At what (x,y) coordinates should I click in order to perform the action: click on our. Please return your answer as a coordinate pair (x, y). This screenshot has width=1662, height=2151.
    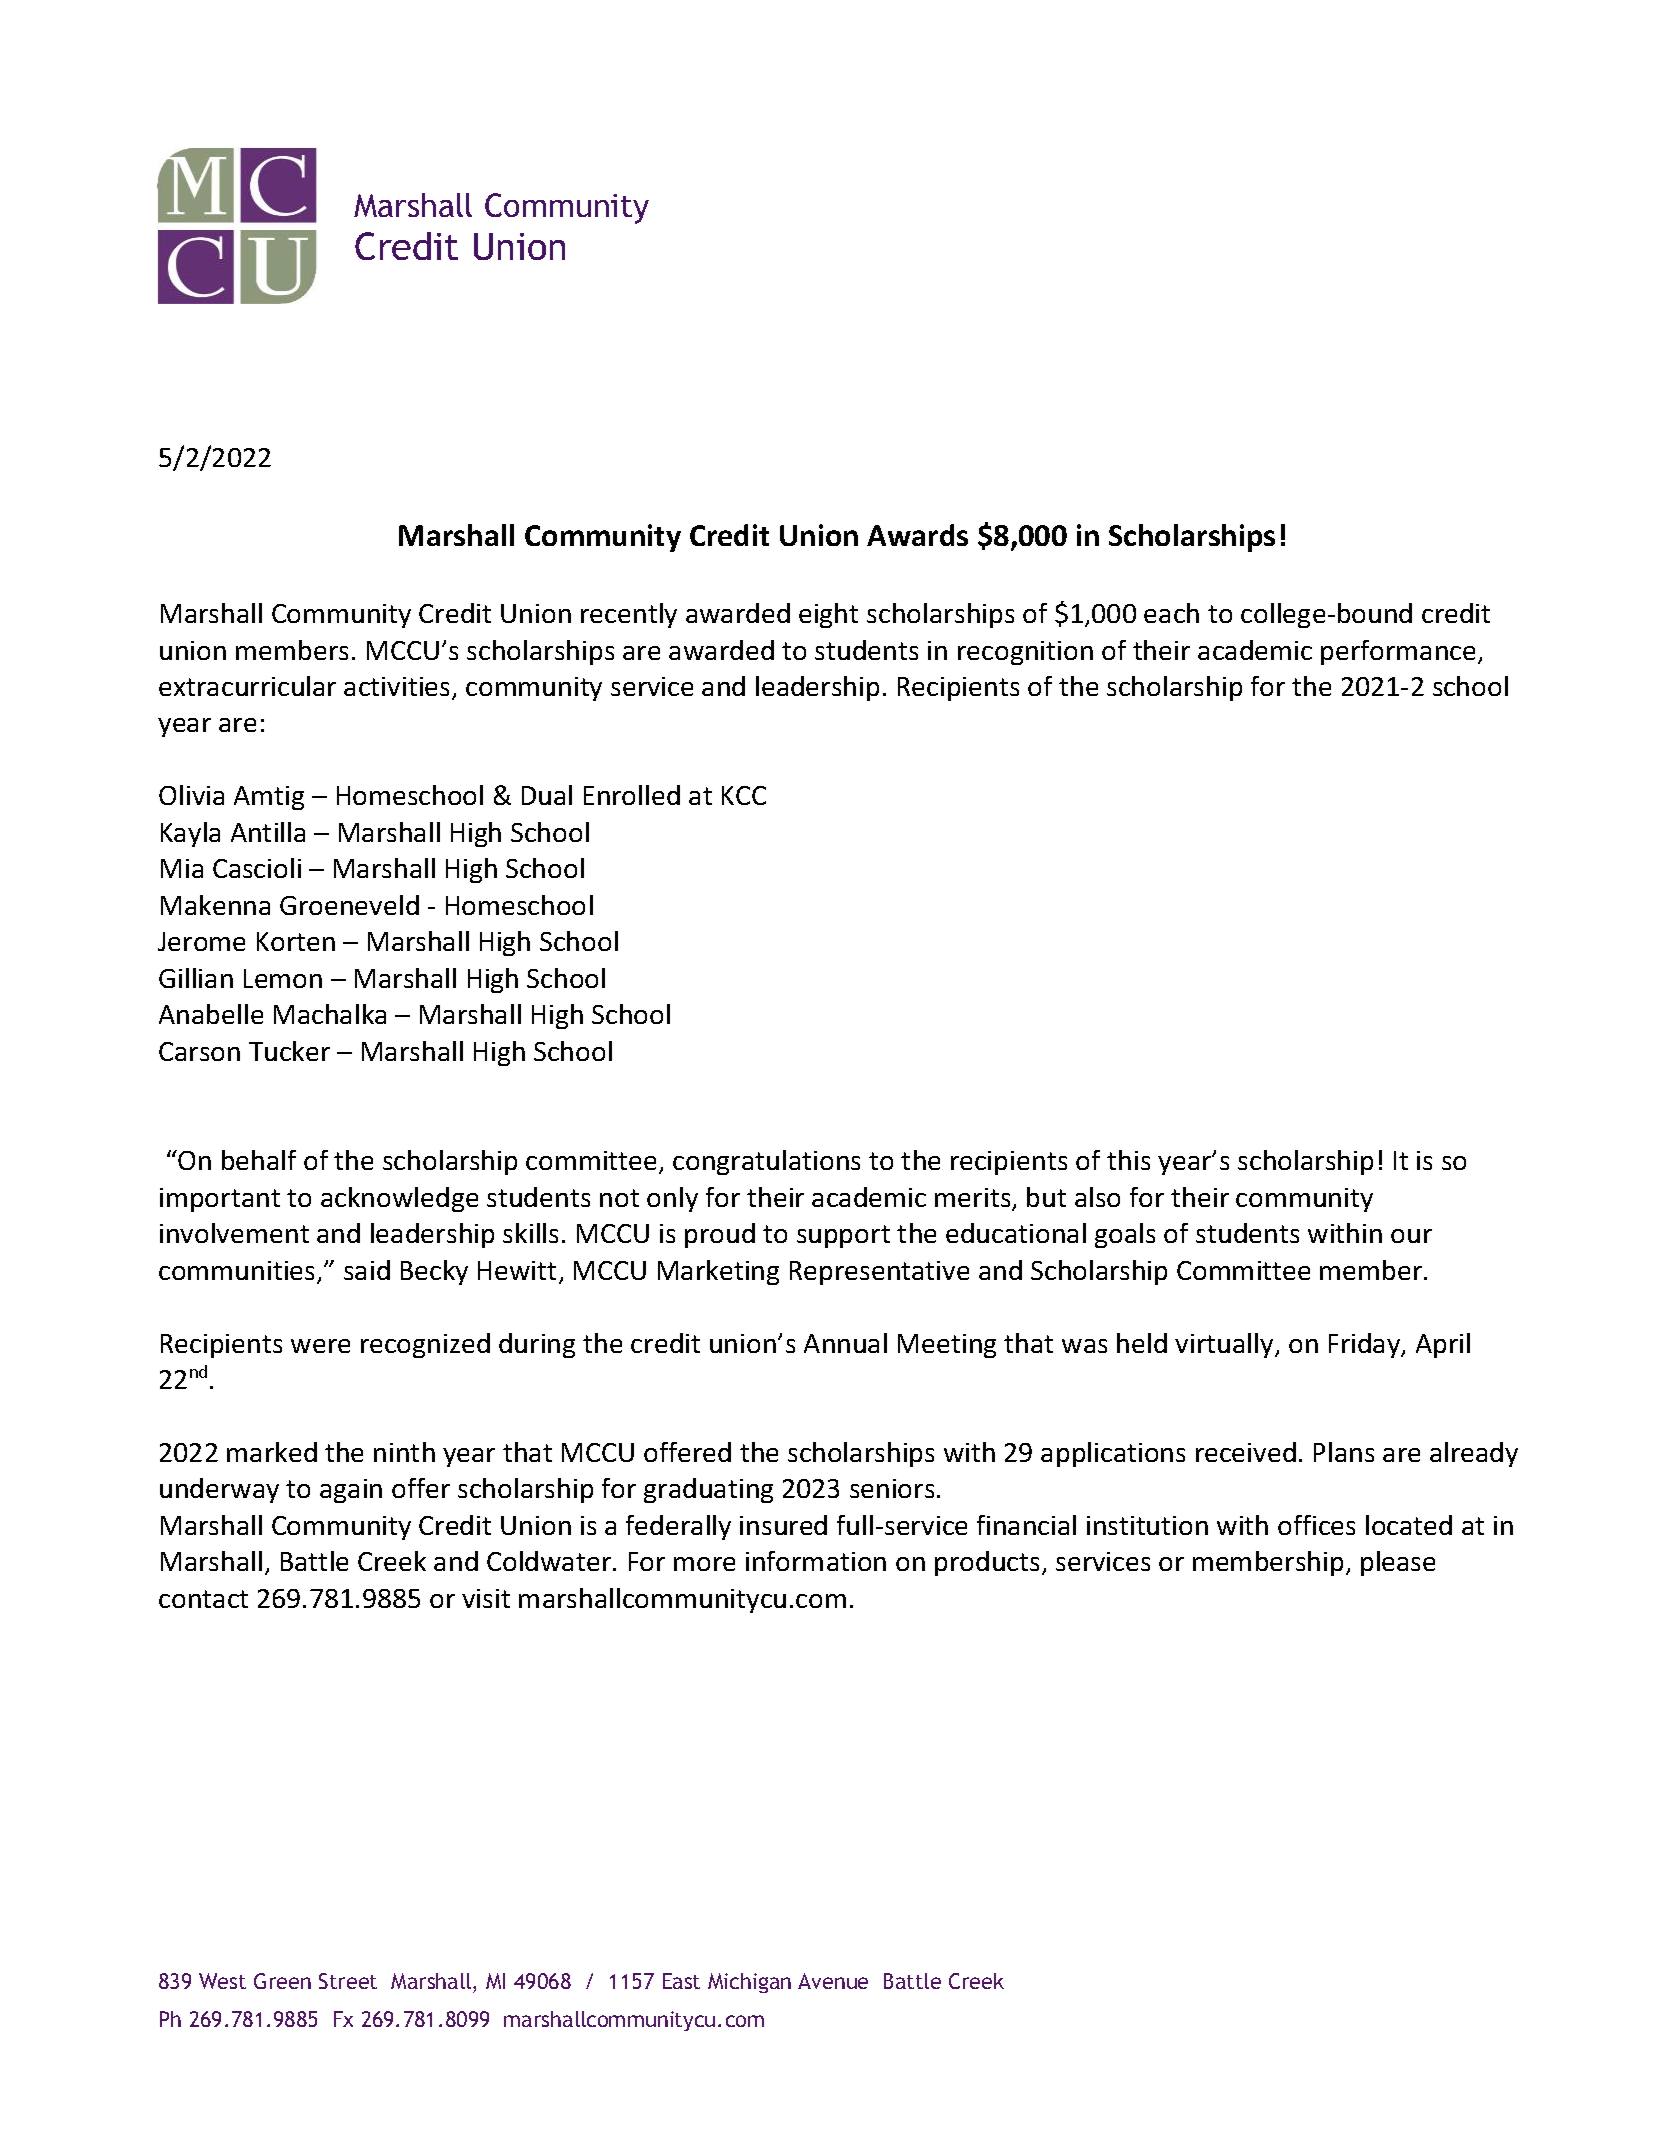
    Looking at the image, I should click on (1411, 1236).
